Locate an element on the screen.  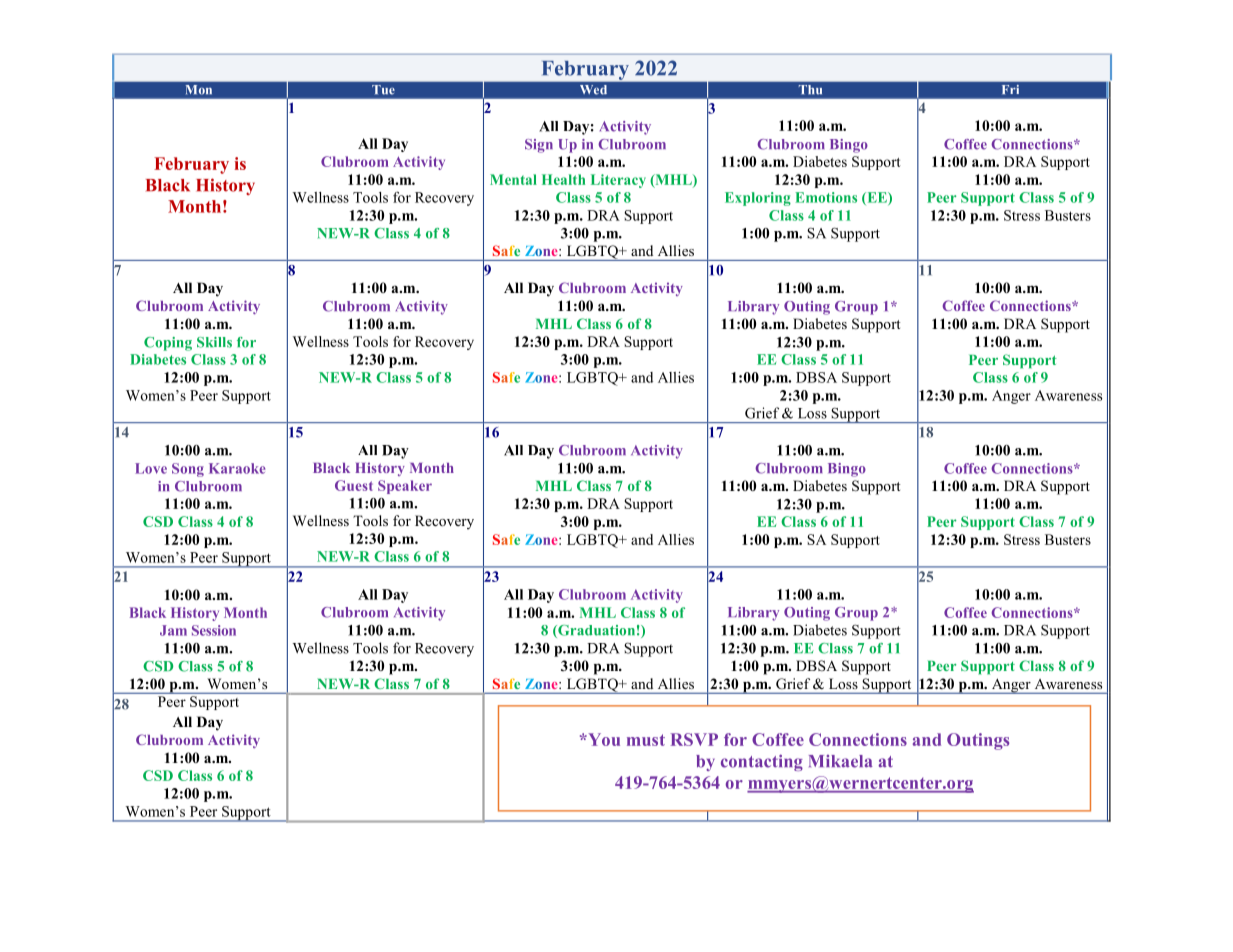
Session is located at coordinates (214, 630).
